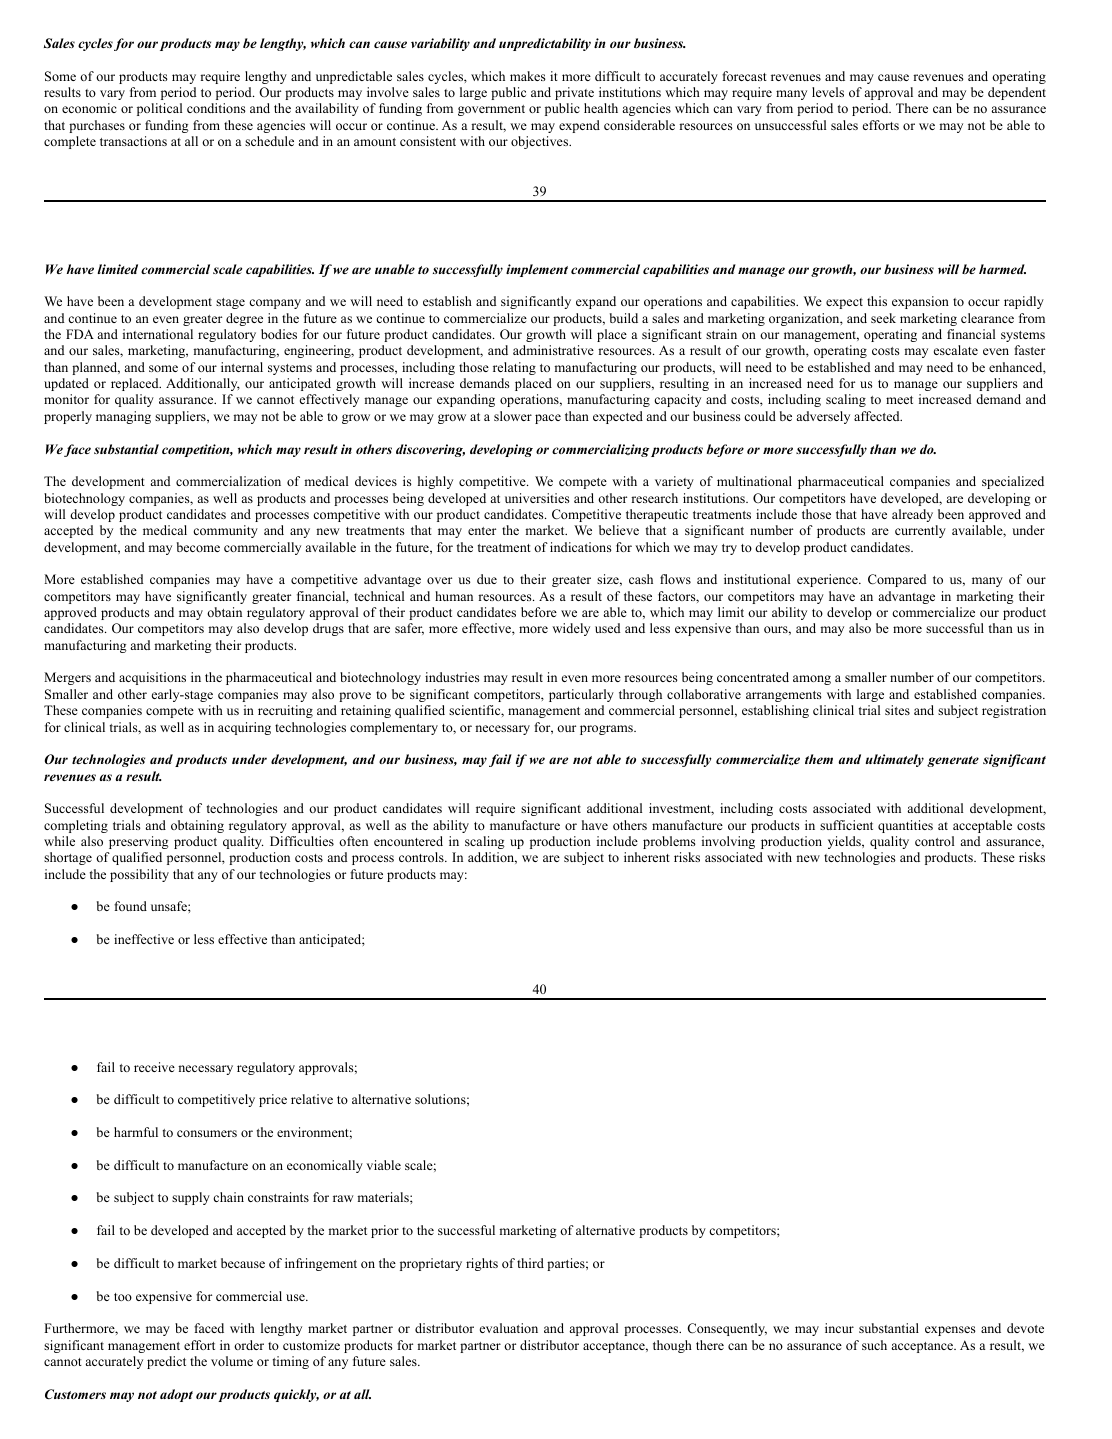 The height and width of the screenshot is (1439, 1112). Describe the element at coordinates (154, 1067) in the screenshot. I see `receive` at that location.
